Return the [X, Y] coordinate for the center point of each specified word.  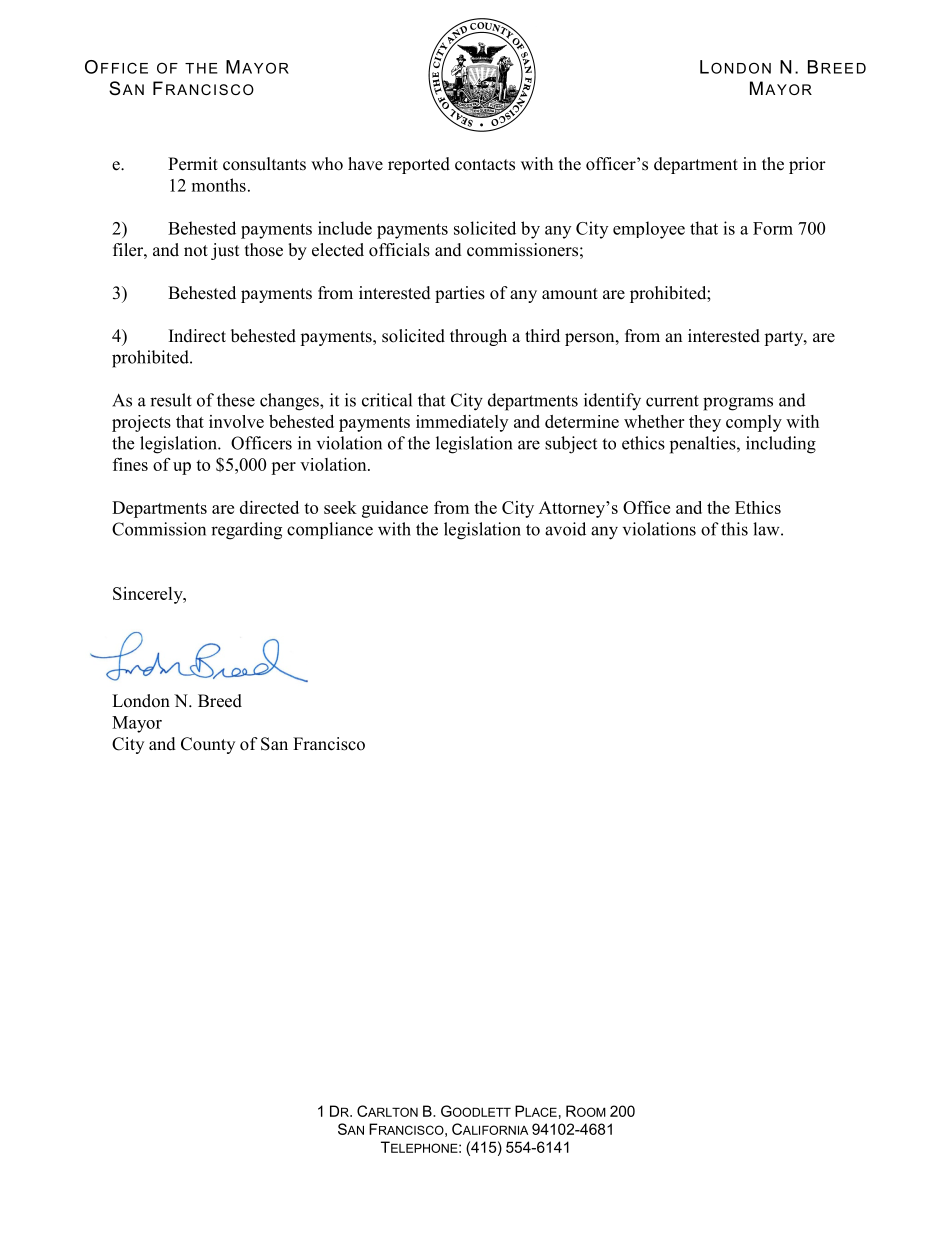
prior [807, 165]
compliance [330, 530]
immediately [462, 423]
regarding [246, 531]
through [478, 337]
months [219, 185]
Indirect [197, 336]
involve [236, 421]
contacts [485, 165]
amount [570, 294]
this [734, 529]
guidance [395, 509]
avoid [565, 529]
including [781, 445]
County [208, 745]
